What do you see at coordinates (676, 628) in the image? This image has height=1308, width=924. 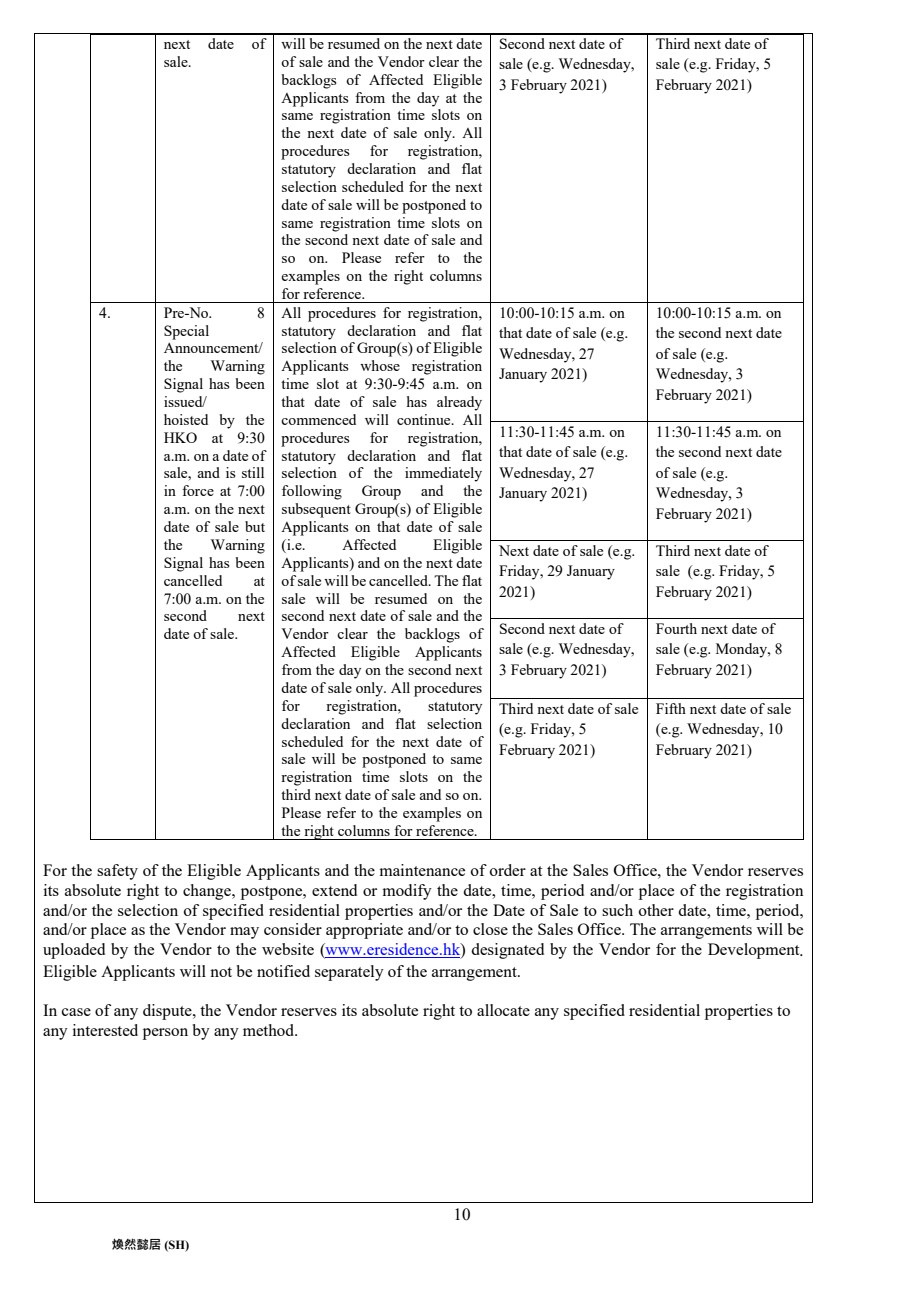 I see `Fourth` at bounding box center [676, 628].
